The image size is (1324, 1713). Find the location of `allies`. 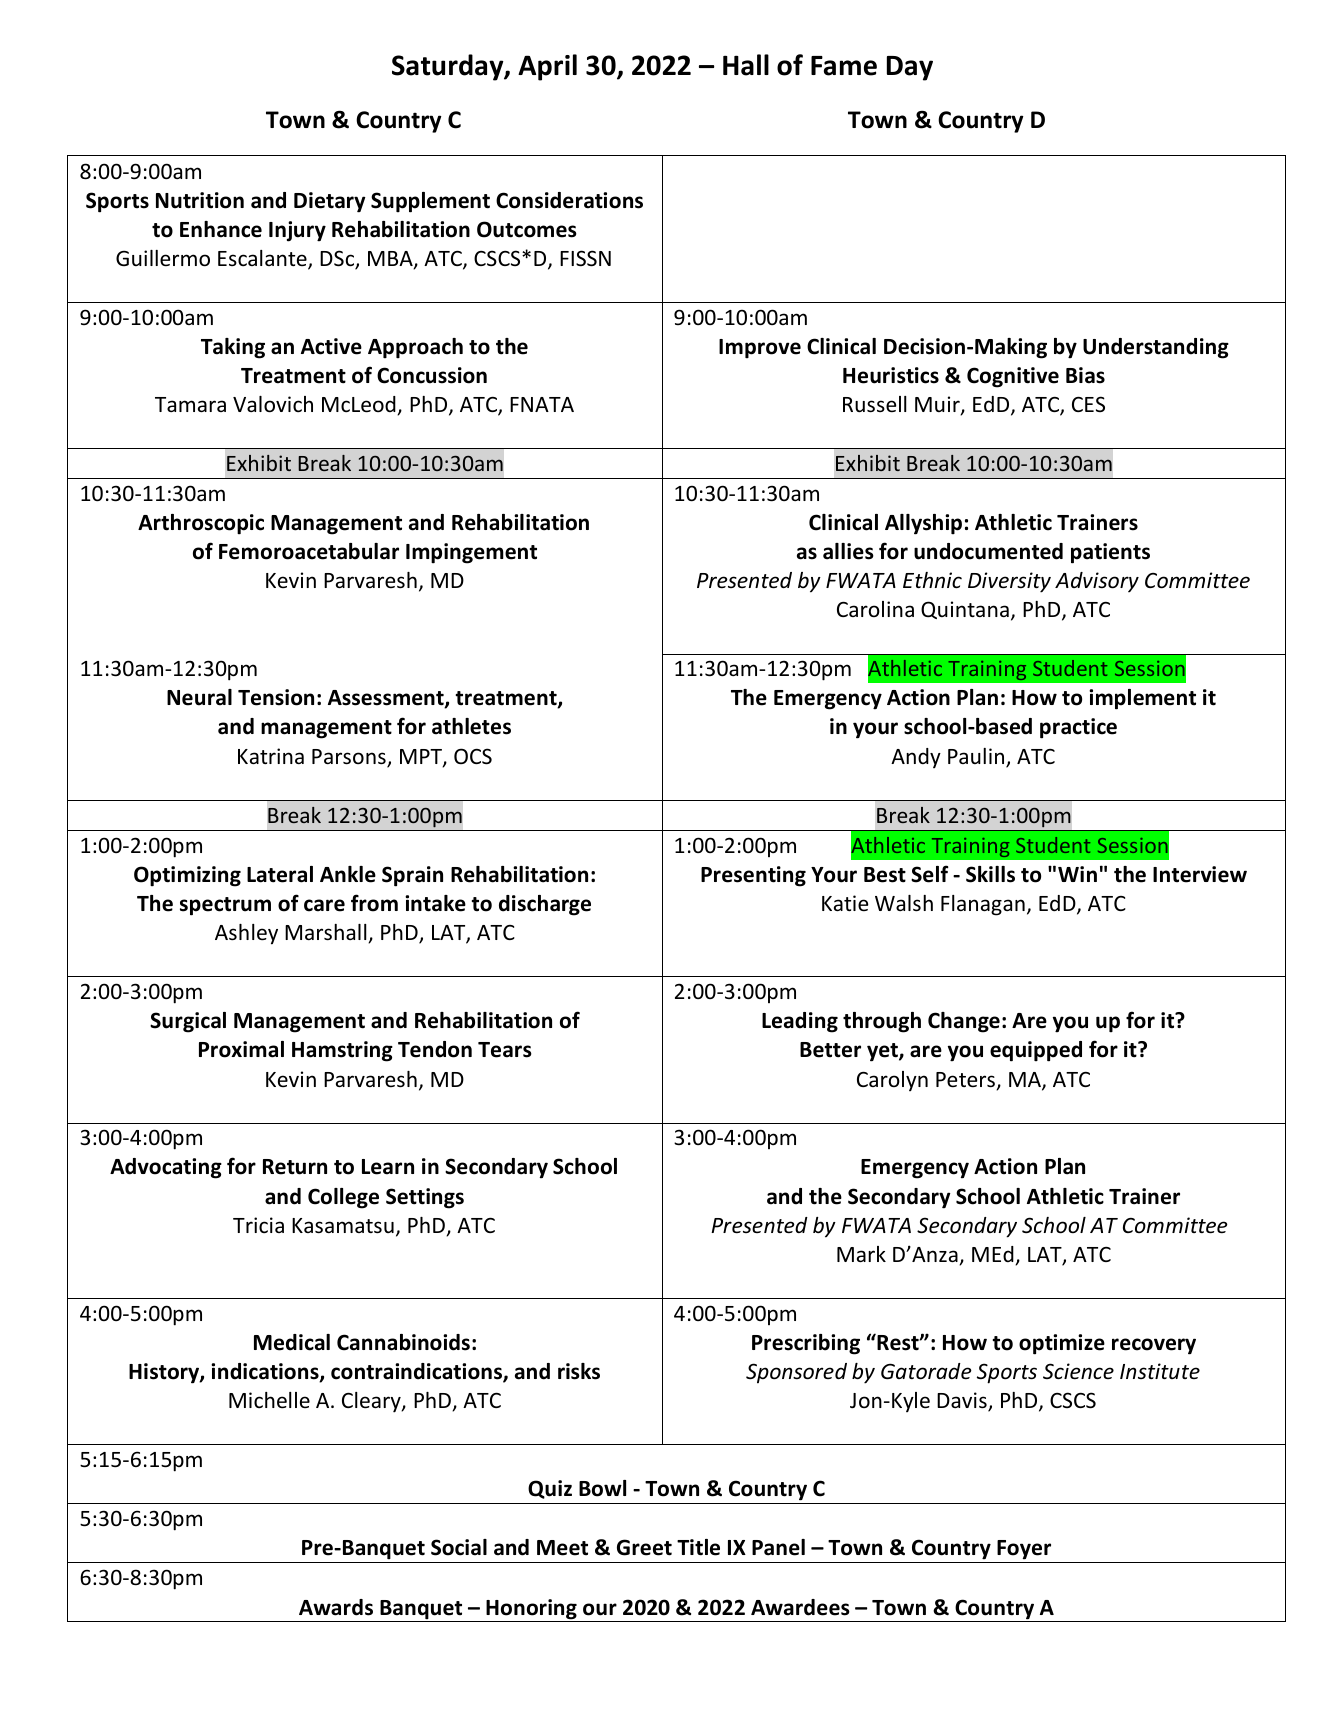

allies is located at coordinates (848, 551).
